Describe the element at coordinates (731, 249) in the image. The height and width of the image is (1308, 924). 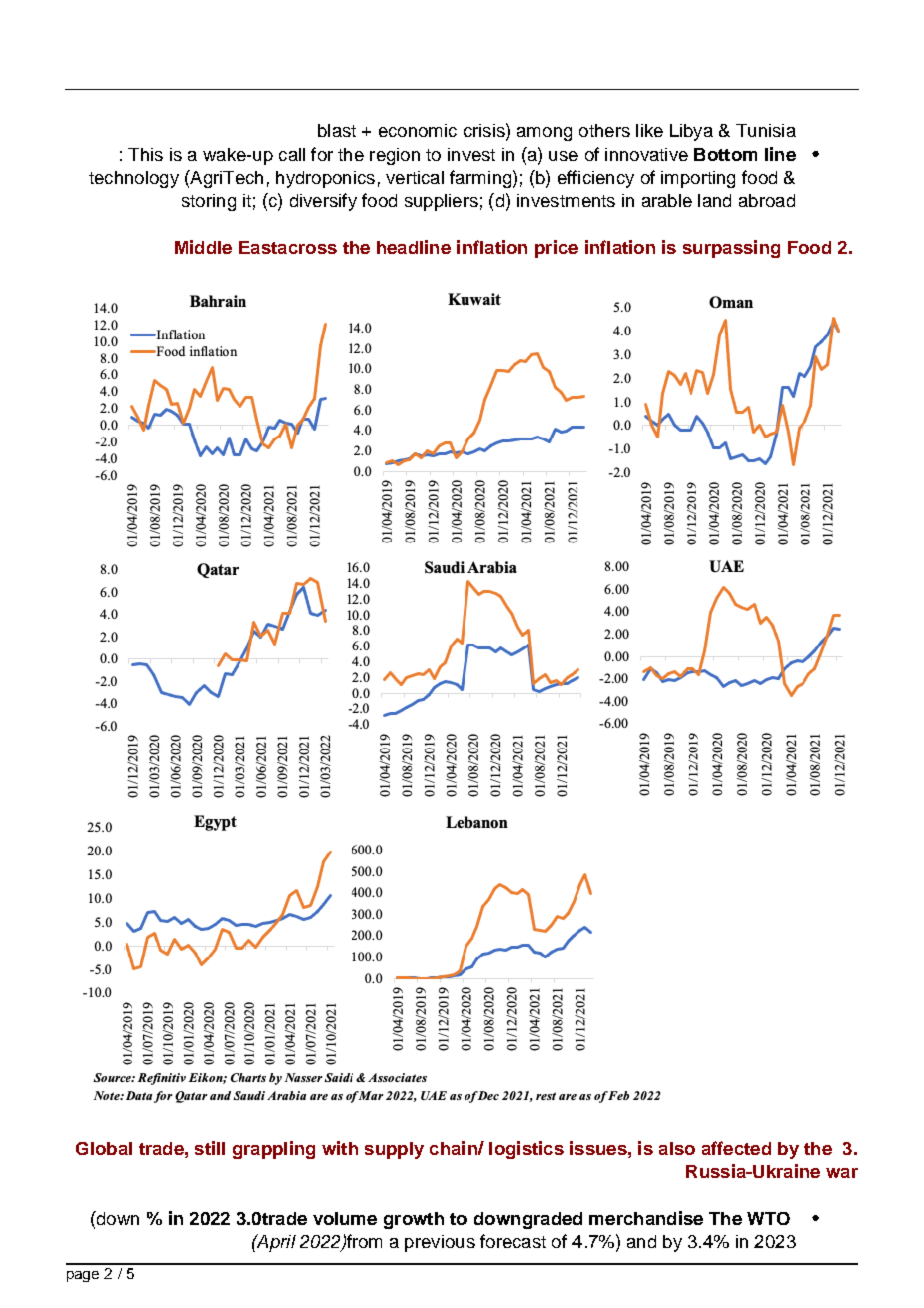
I see `surpassing` at that location.
